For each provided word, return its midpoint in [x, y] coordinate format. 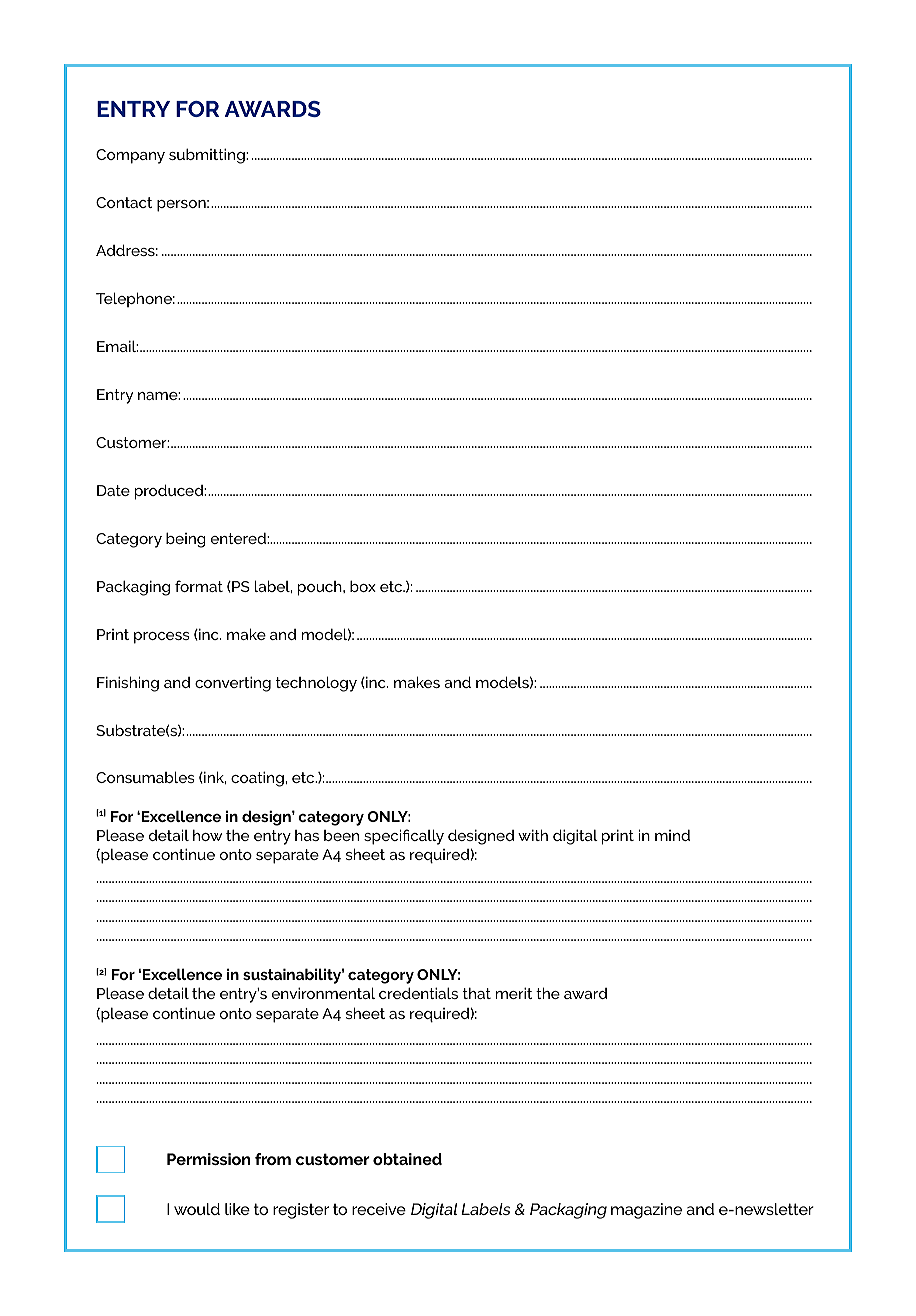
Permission [208, 1159]
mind [672, 835]
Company [130, 156]
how [208, 835]
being [186, 540]
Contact [124, 202]
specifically [404, 837]
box [363, 586]
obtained [407, 1159]
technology [316, 684]
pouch [321, 588]
